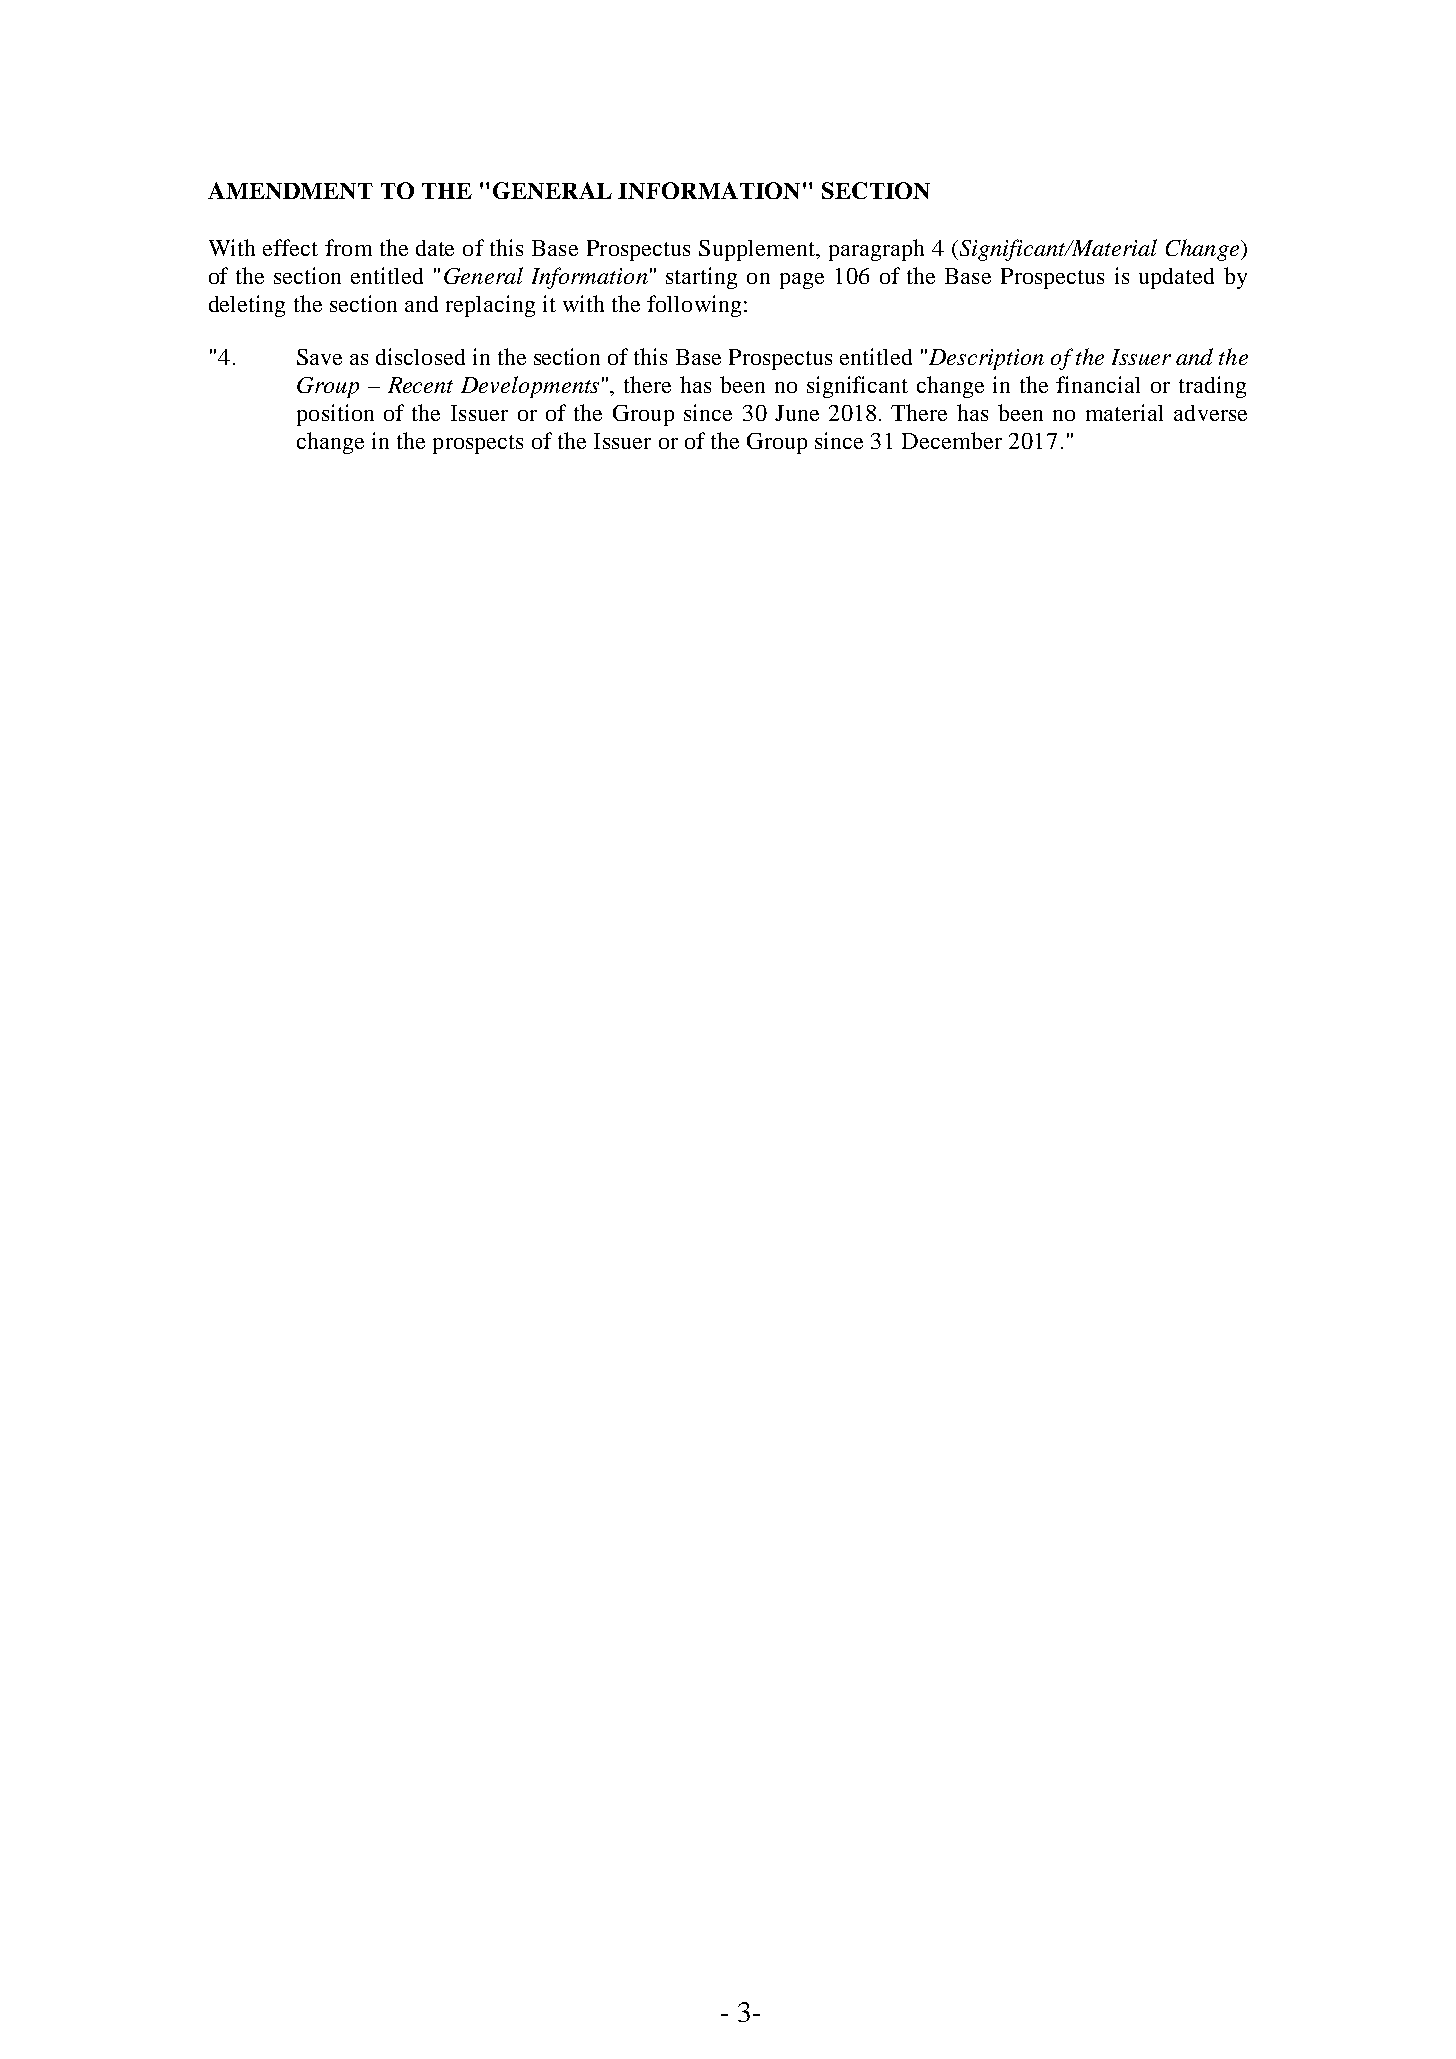 The width and height of the page is (1456, 2059). I want to click on disclosed, so click(420, 356).
